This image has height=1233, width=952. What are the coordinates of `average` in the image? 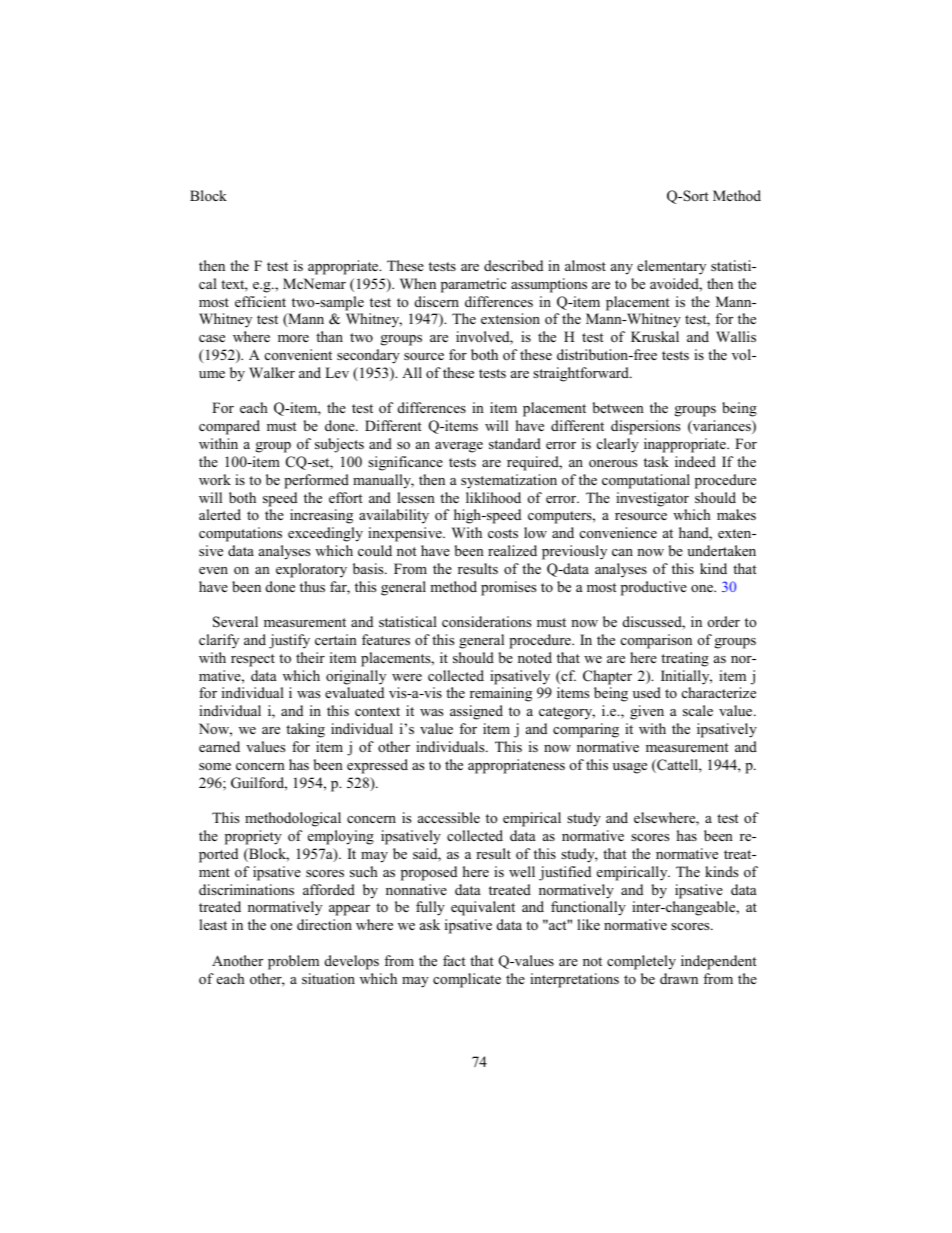 It's located at (459, 447).
